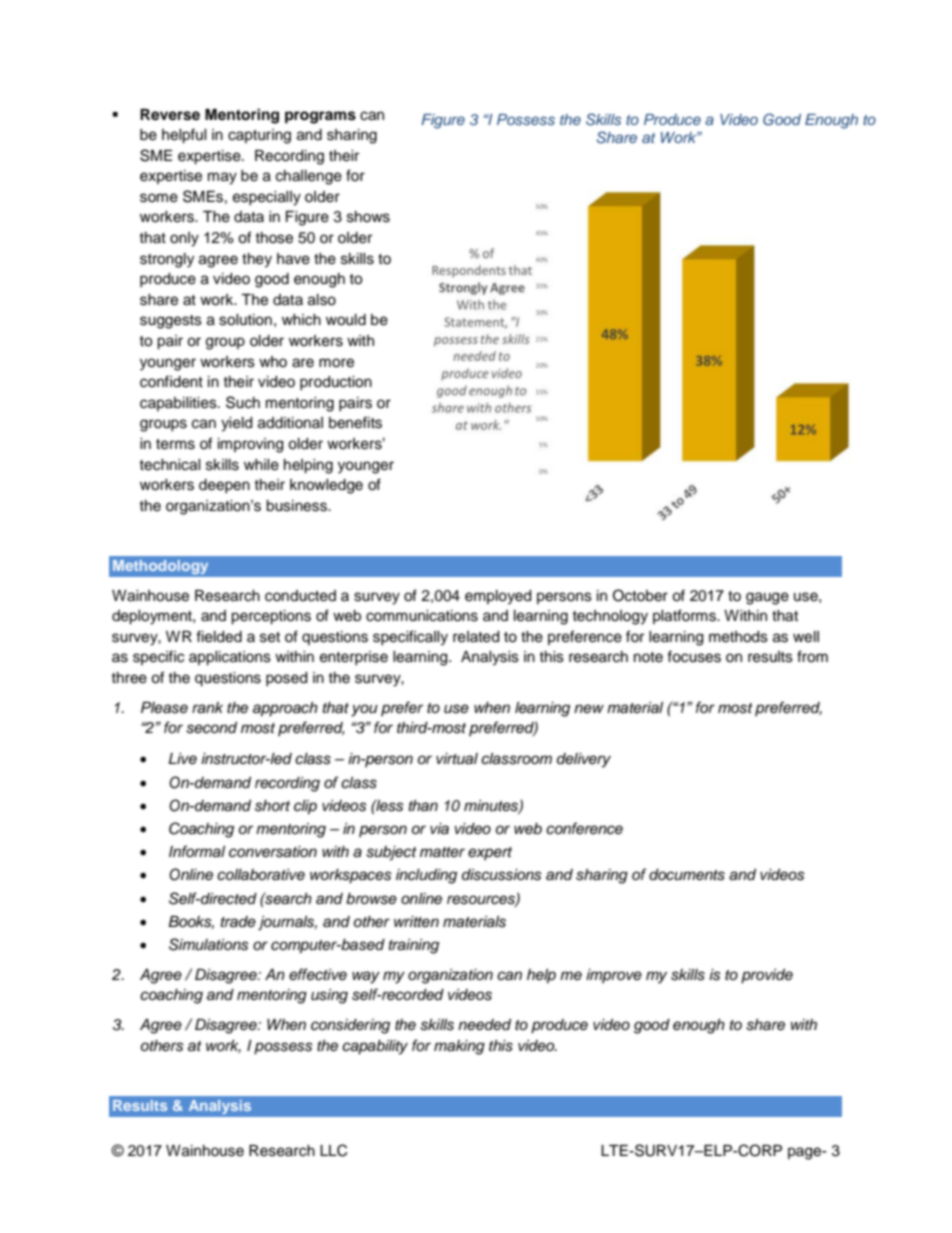 Image resolution: width=952 pixels, height=1233 pixels. What do you see at coordinates (320, 117) in the screenshot?
I see `programs` at bounding box center [320, 117].
